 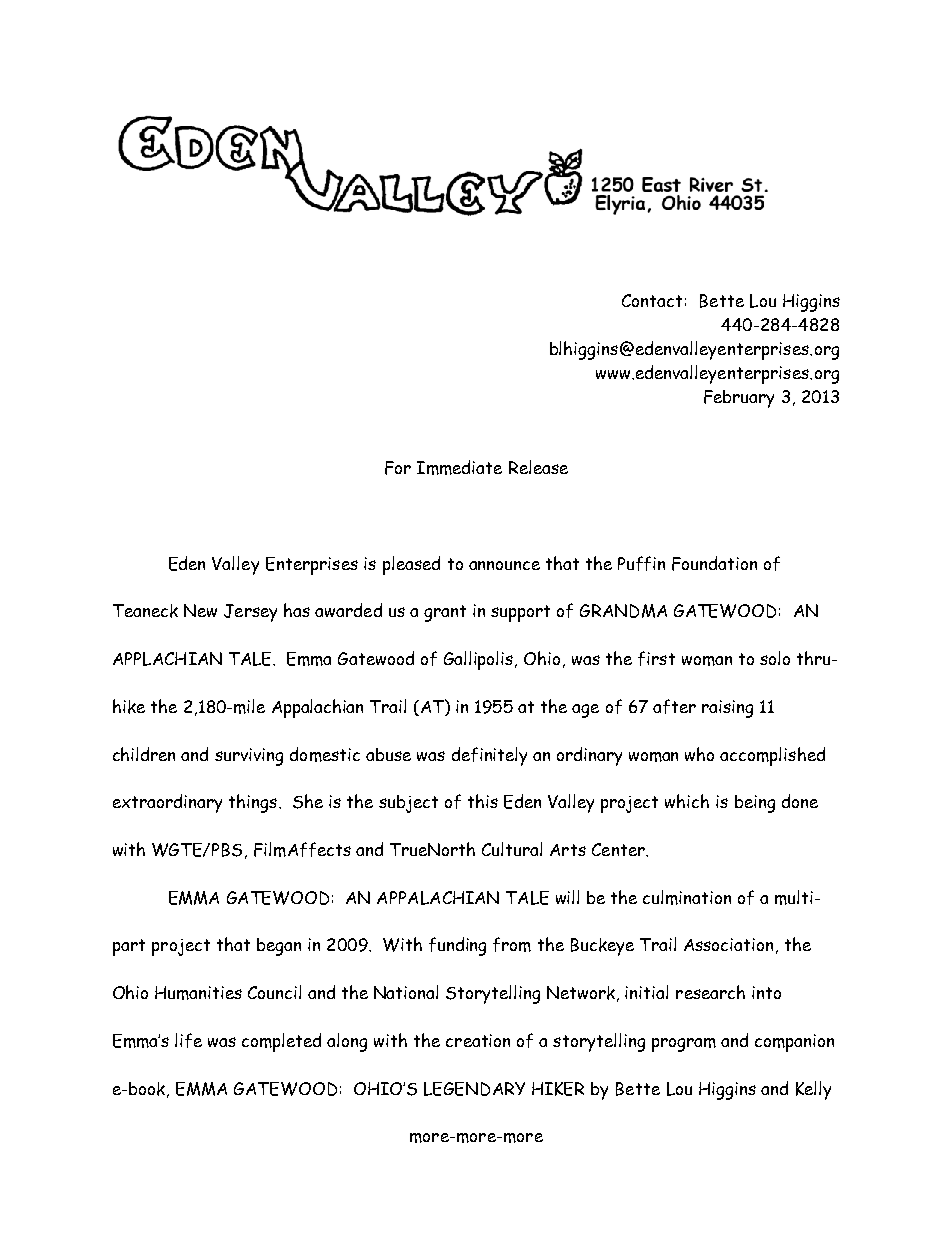 I want to click on Contact, so click(x=652, y=300).
